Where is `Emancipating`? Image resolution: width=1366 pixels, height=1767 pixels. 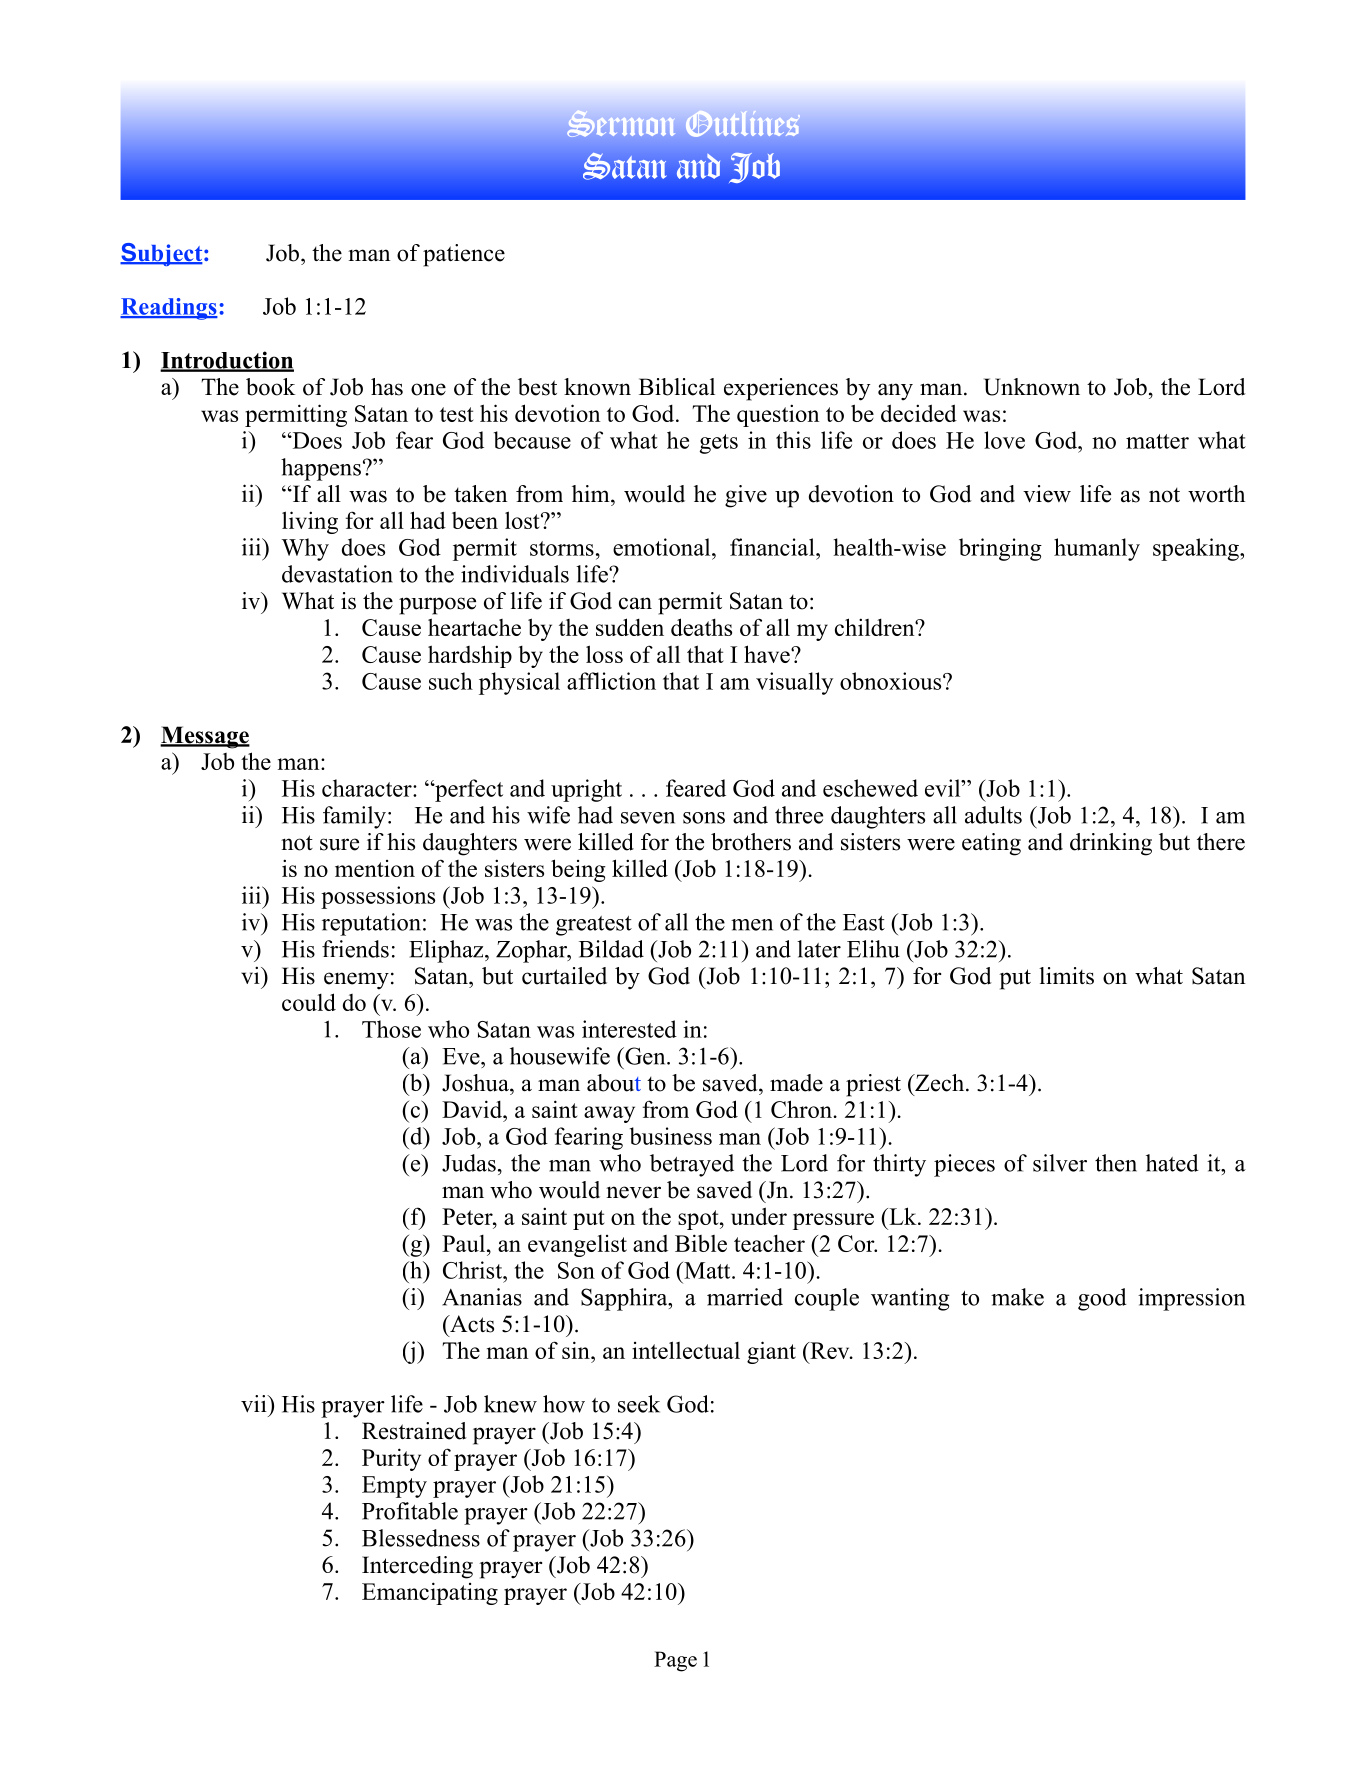 Emancipating is located at coordinates (430, 1593).
